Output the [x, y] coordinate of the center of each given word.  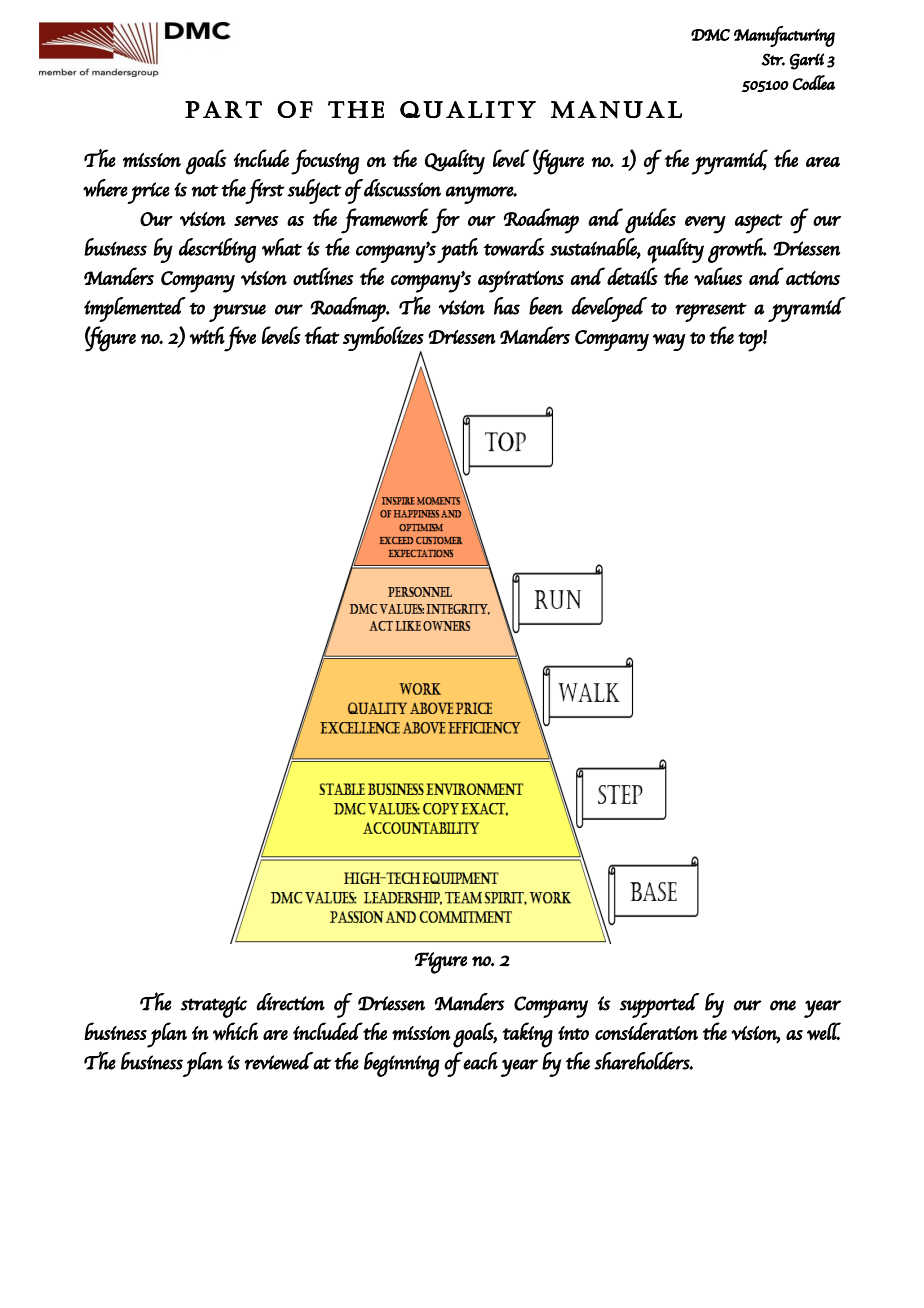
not [205, 190]
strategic [213, 1007]
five [240, 339]
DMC [710, 35]
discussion [402, 188]
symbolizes [383, 339]
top [751, 342]
